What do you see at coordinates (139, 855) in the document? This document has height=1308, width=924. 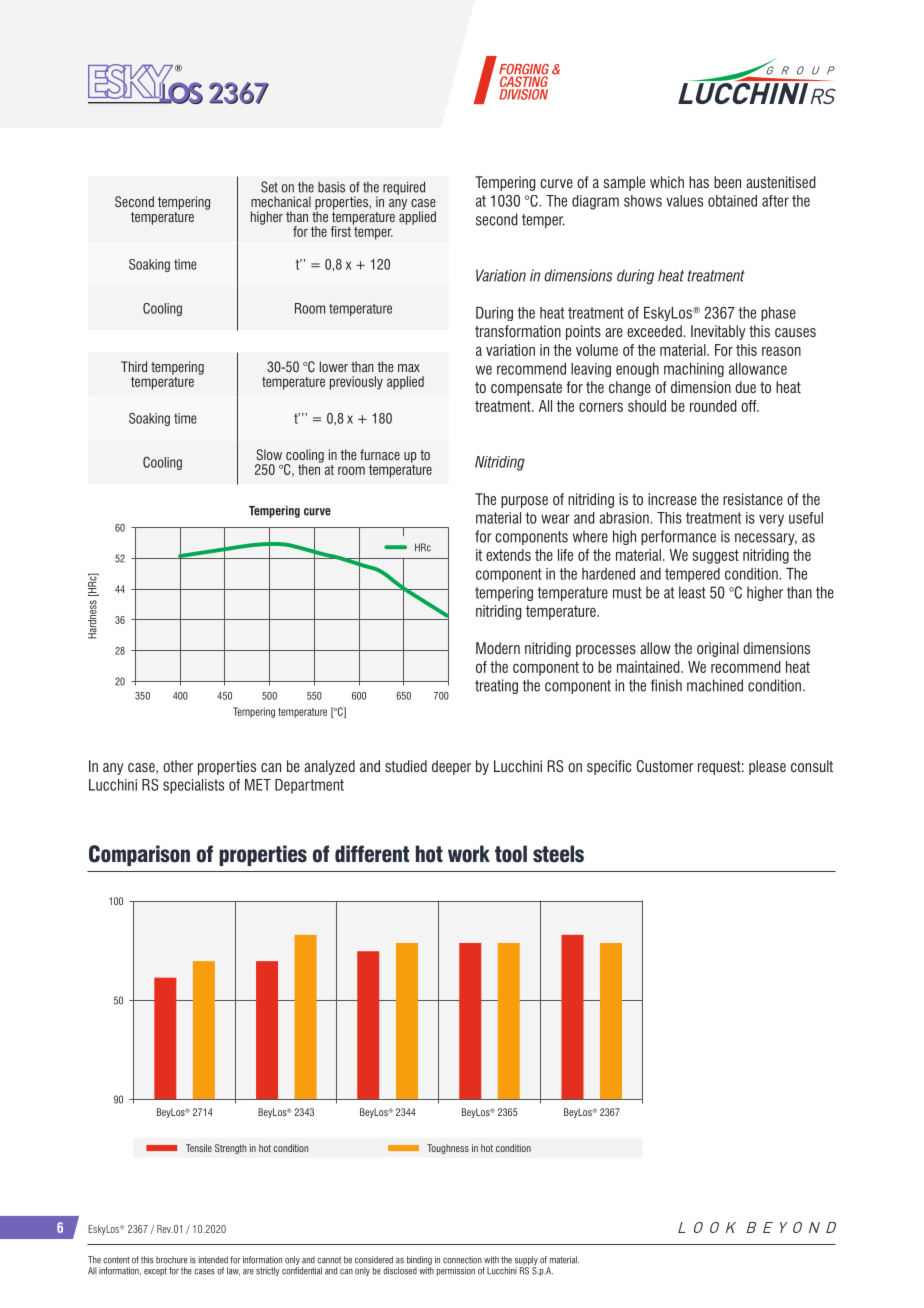 I see `Comparison` at bounding box center [139, 855].
